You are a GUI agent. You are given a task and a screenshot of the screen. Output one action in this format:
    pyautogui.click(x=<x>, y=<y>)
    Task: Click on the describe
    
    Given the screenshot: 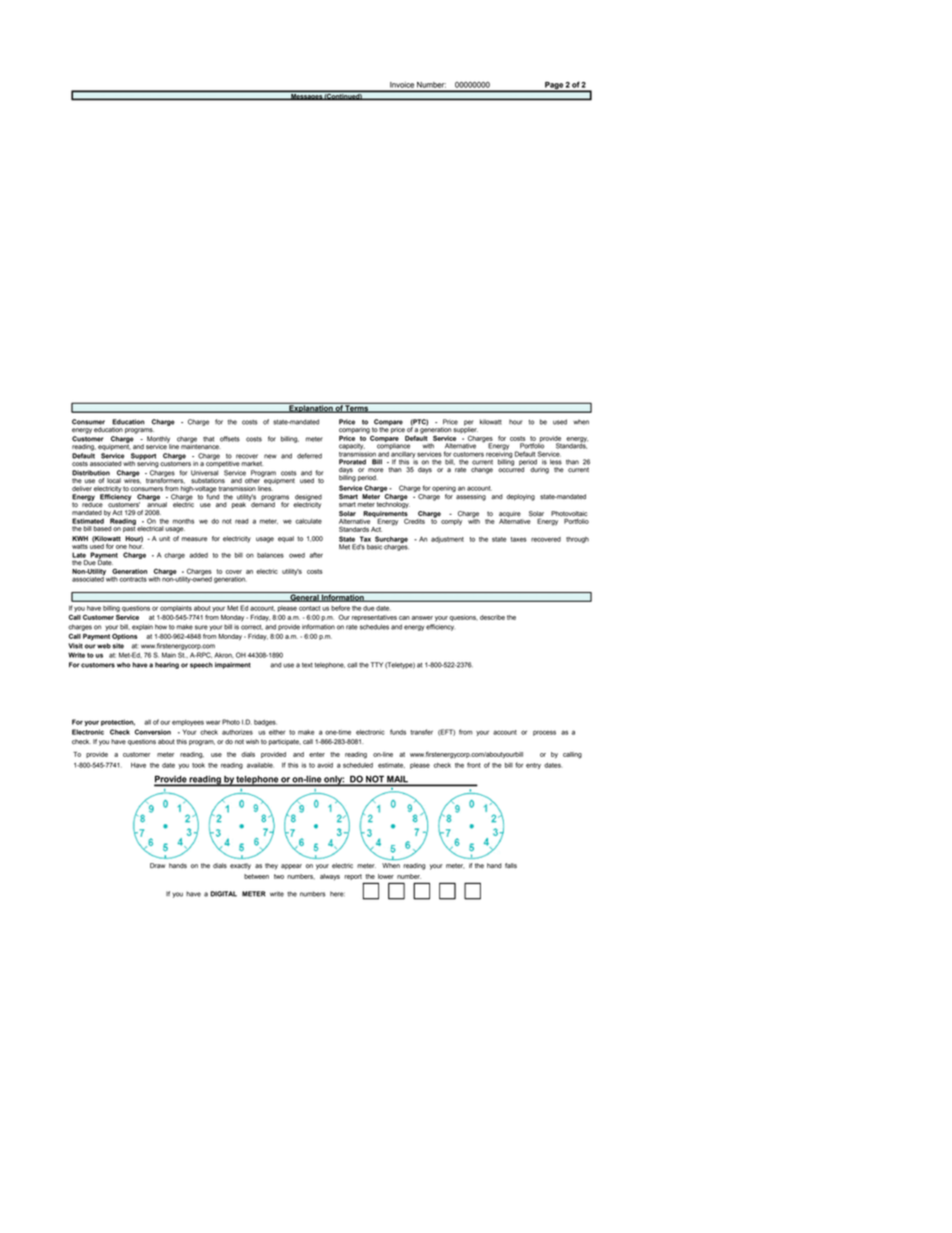 What is the action you would take?
    pyautogui.click(x=492, y=617)
